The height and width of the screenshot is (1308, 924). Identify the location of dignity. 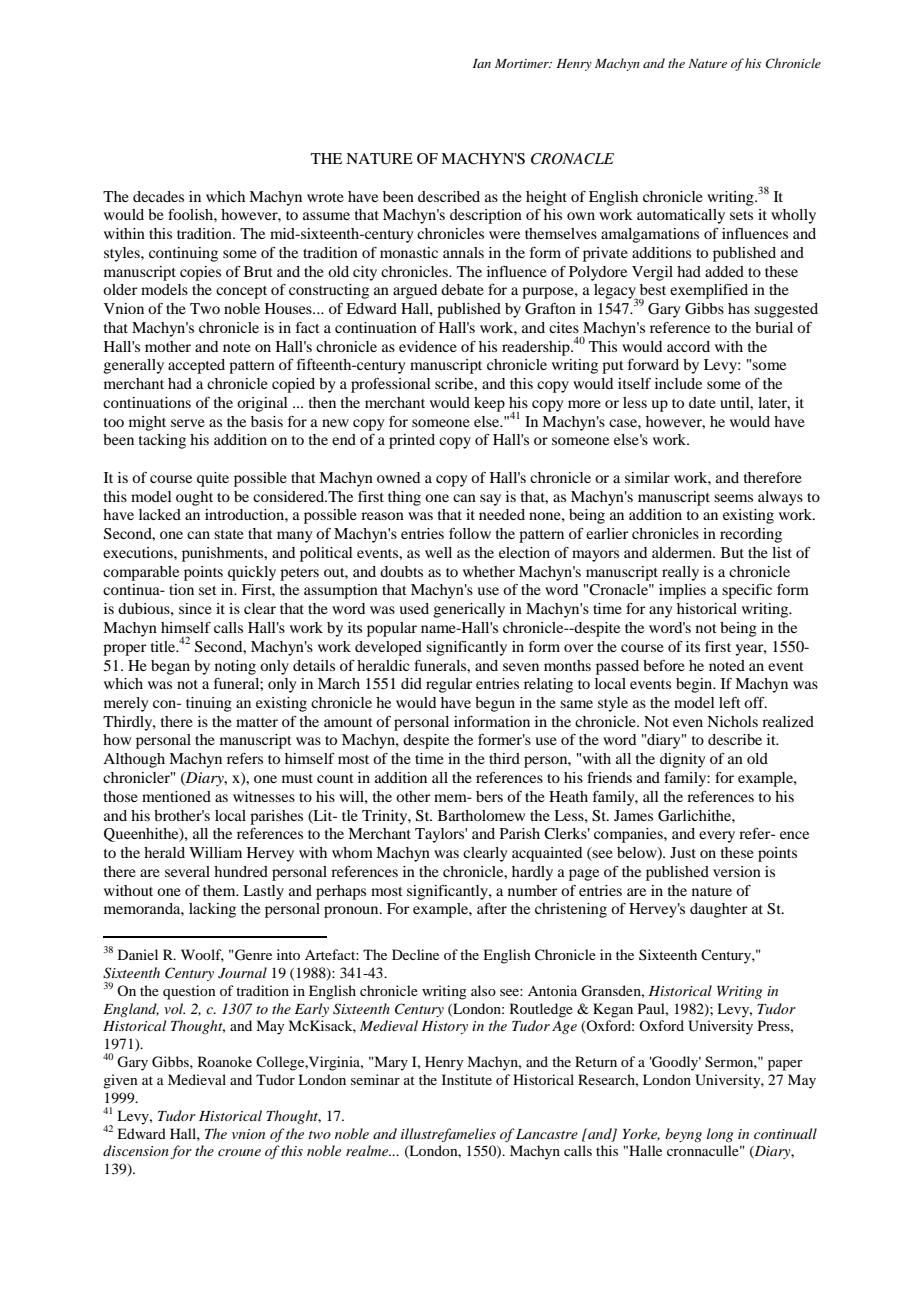
(682, 760).
